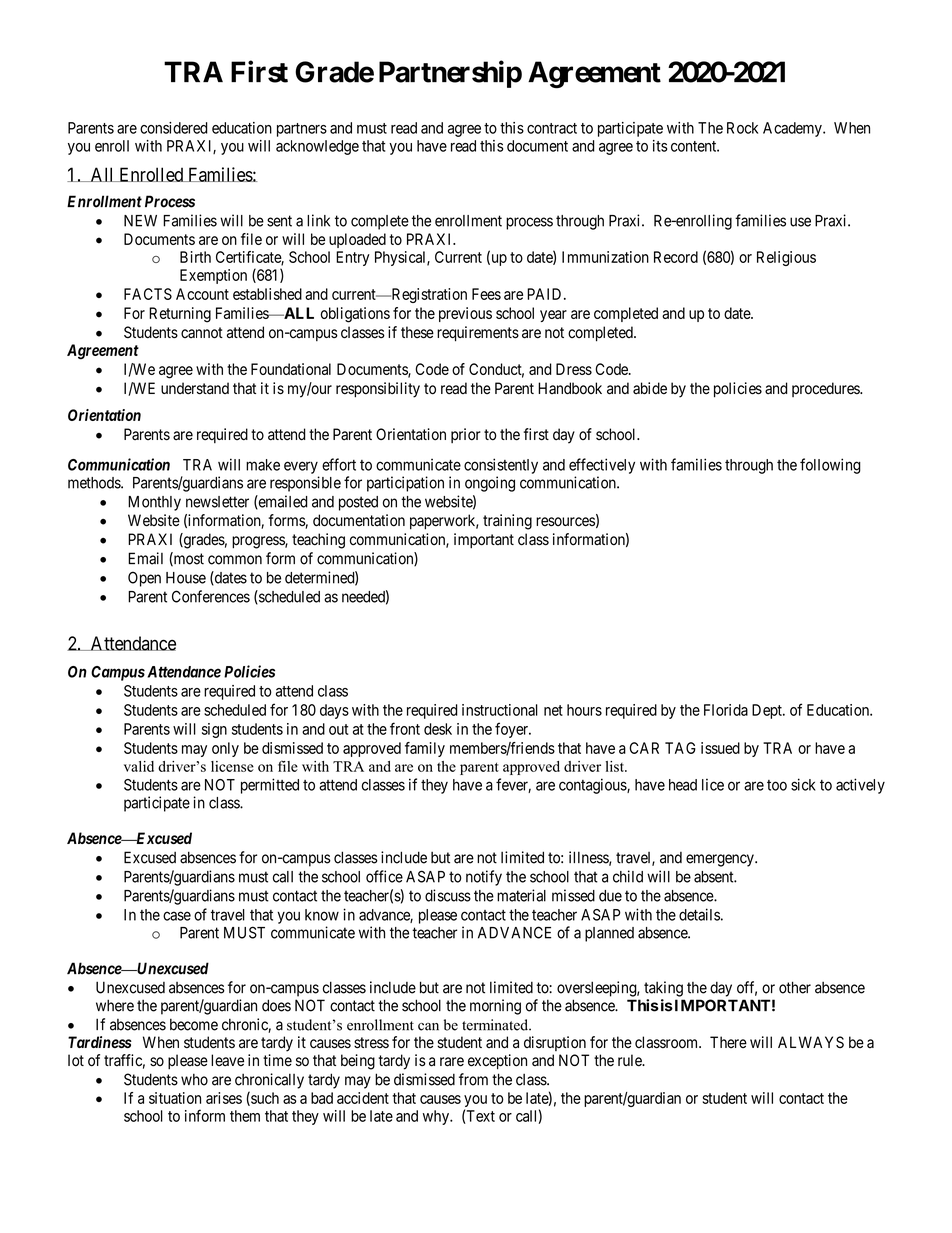  Describe the element at coordinates (501, 466) in the screenshot. I see `consistently` at that location.
